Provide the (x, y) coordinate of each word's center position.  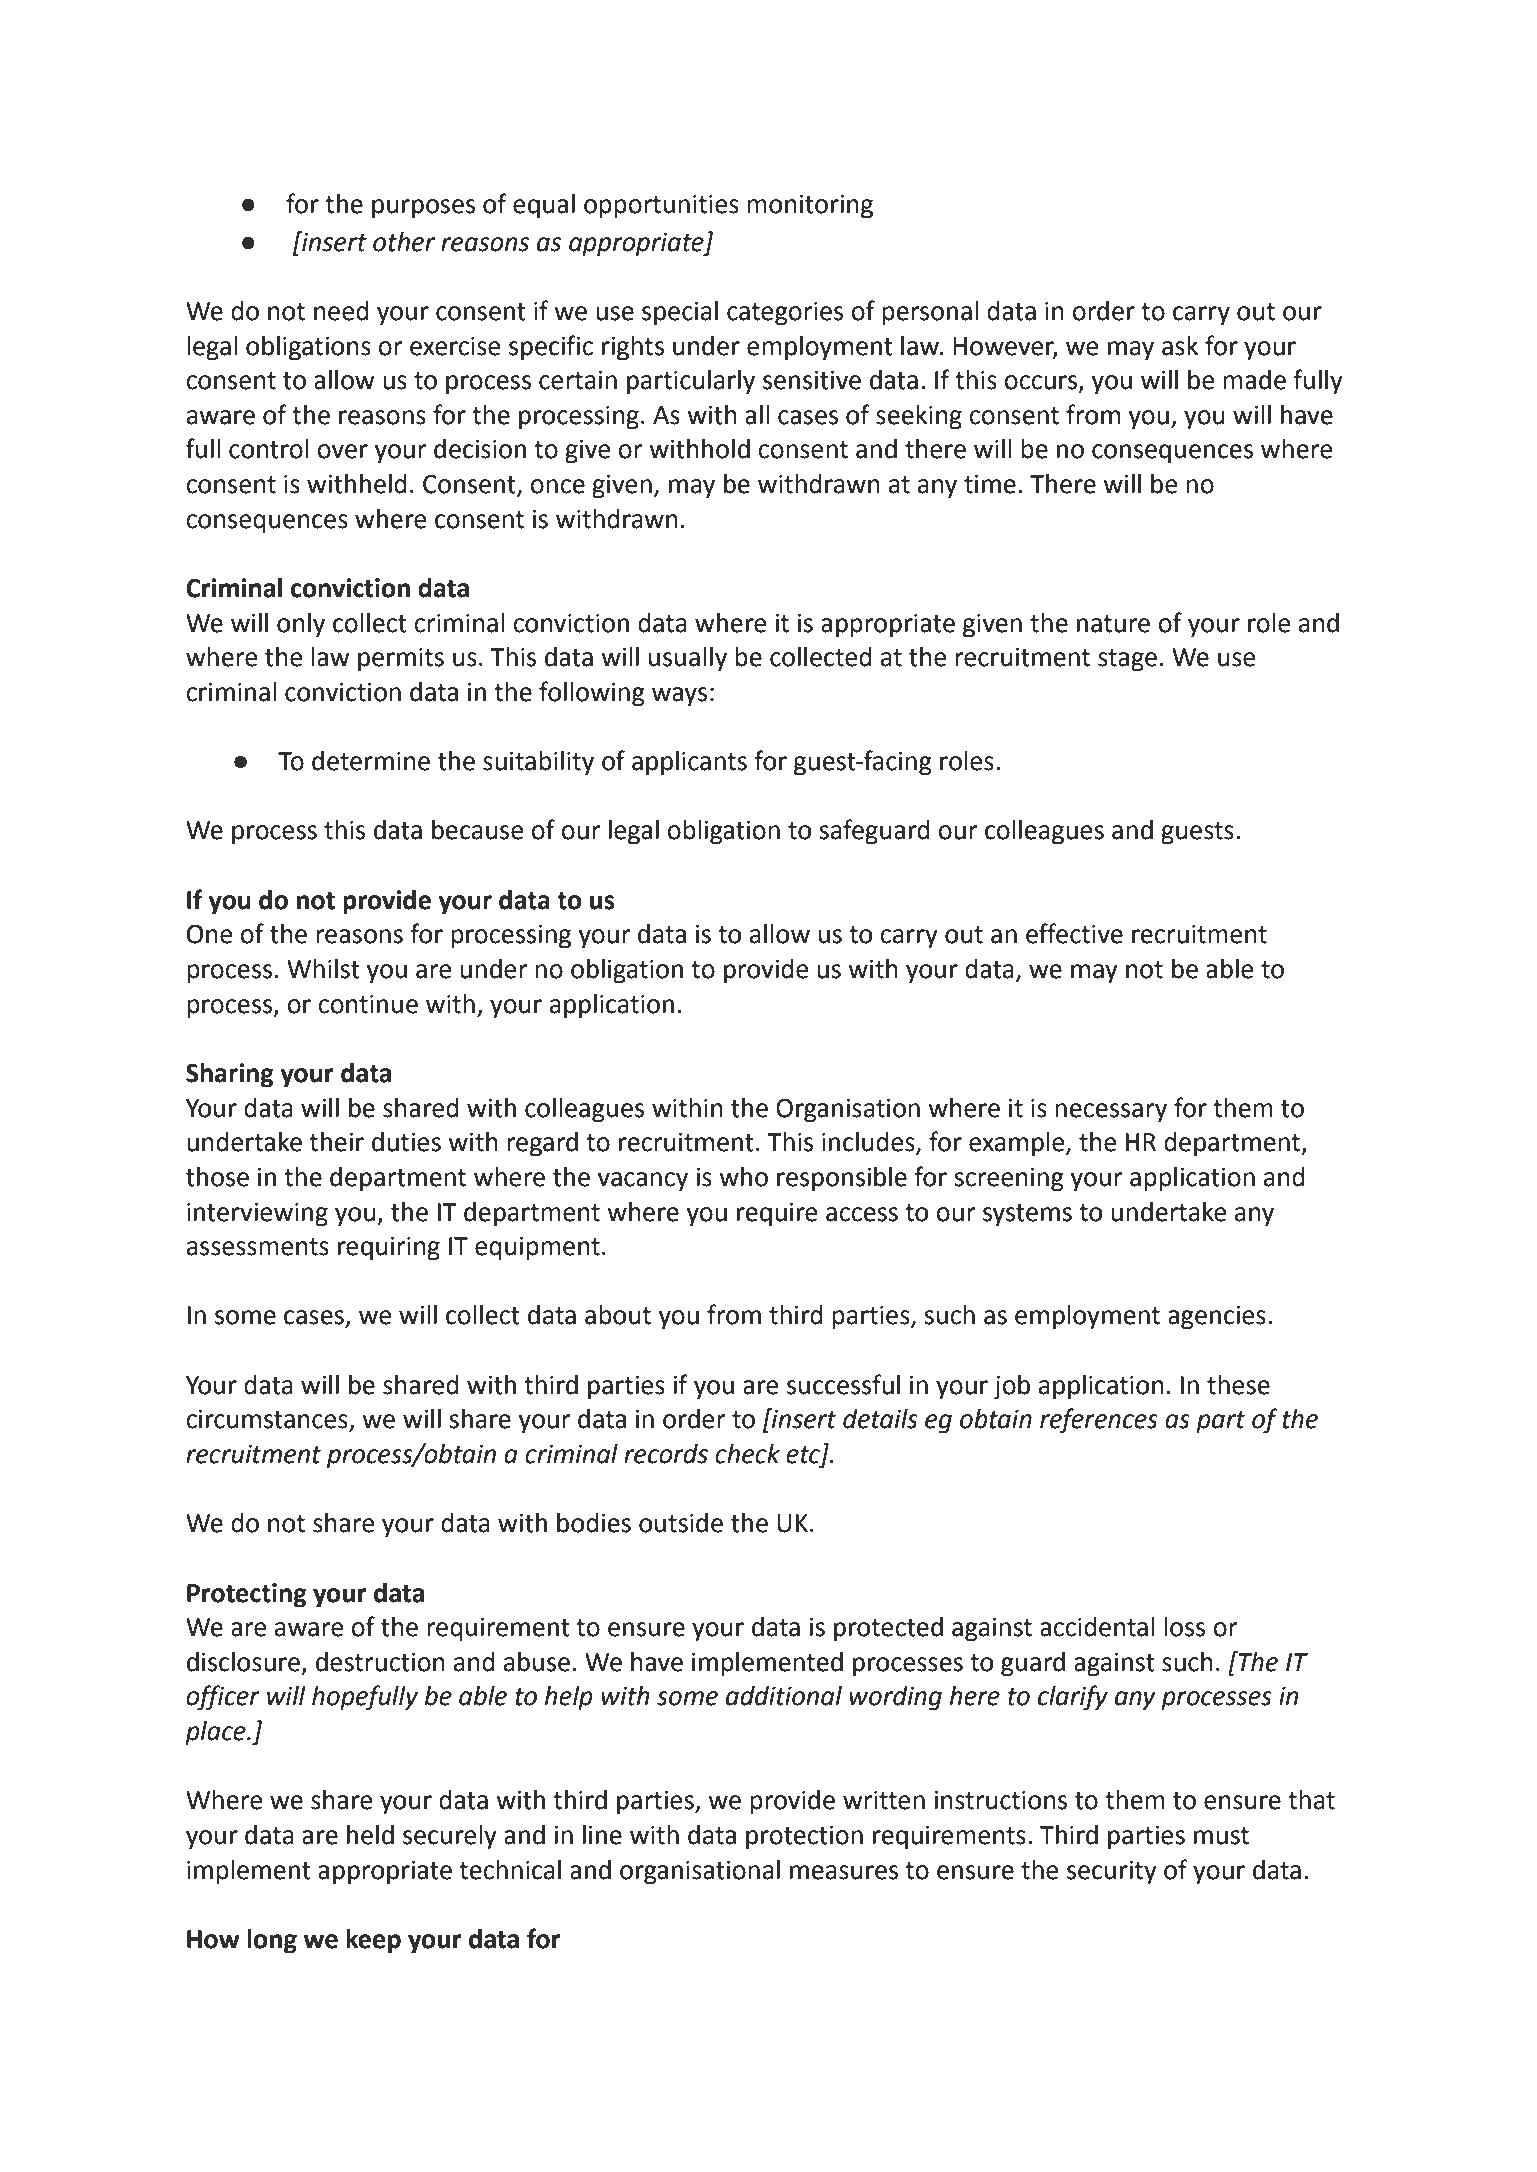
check (747, 1454)
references (1099, 1421)
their (336, 1142)
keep (373, 1941)
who (743, 1177)
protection (804, 1838)
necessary (1111, 1113)
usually (688, 659)
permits (401, 660)
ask (1180, 346)
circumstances (268, 1420)
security (1112, 1873)
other (404, 242)
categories (785, 314)
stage (1127, 660)
